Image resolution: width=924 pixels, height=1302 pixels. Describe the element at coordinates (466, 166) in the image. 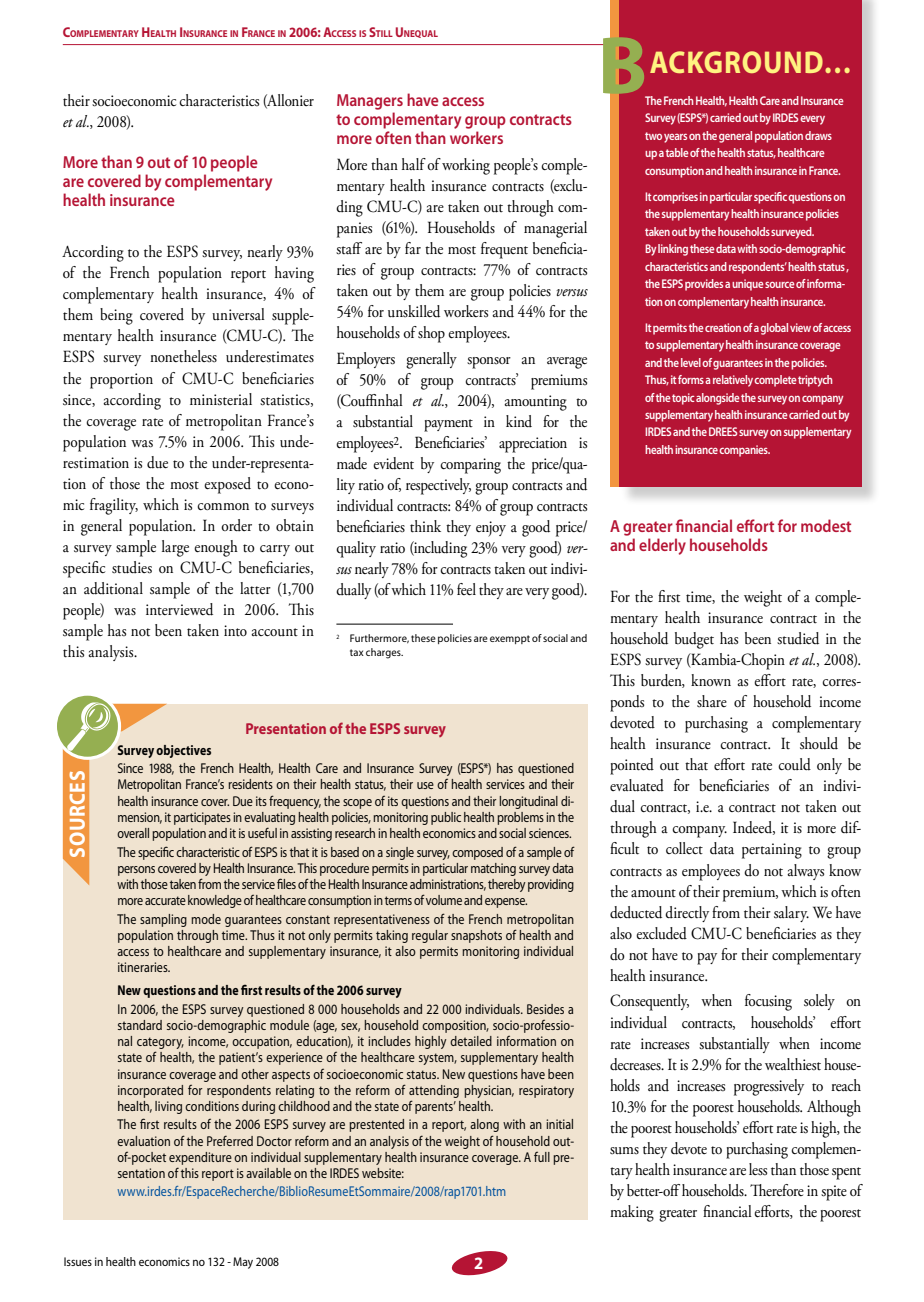

I see `working` at that location.
